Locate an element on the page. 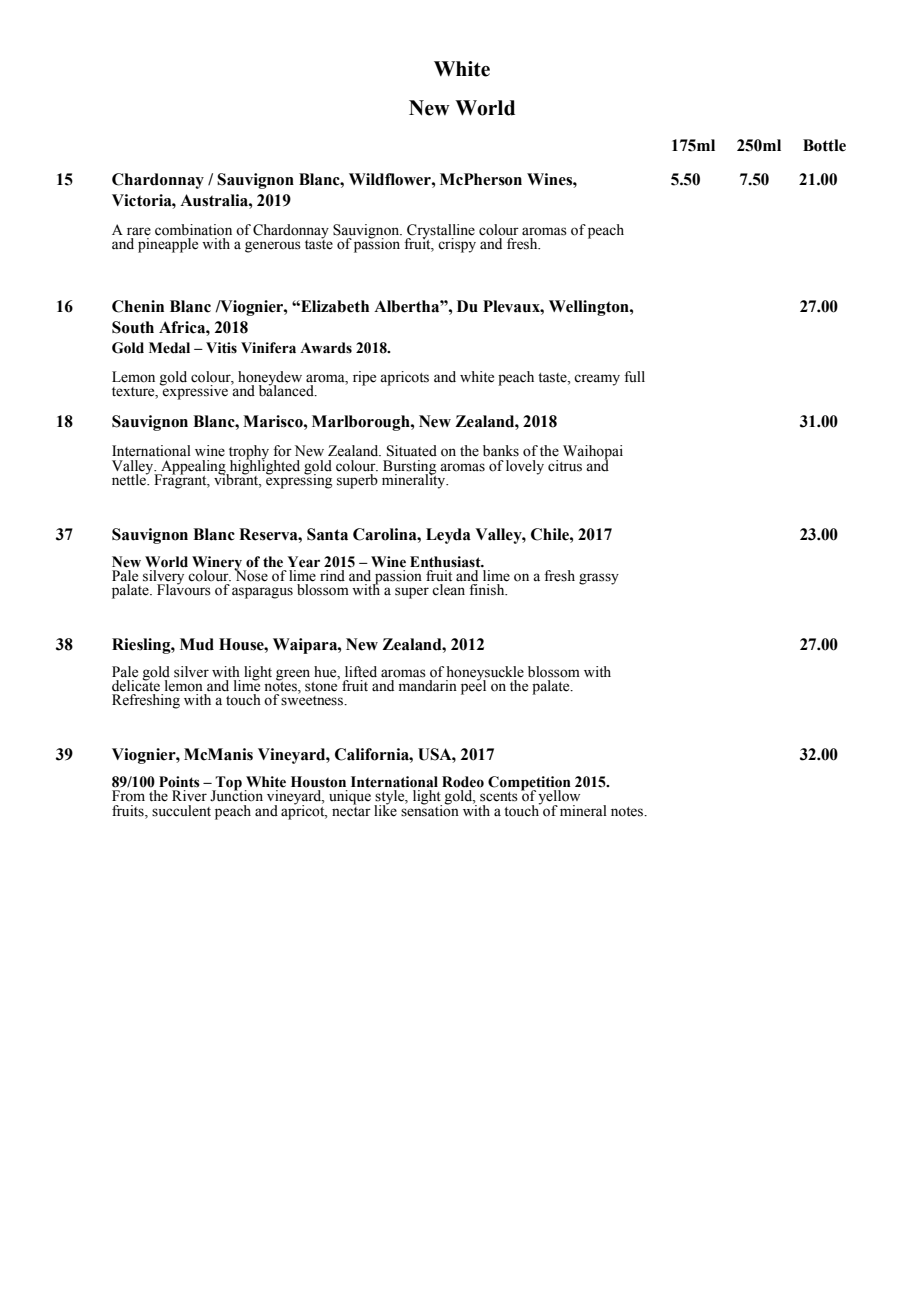  citrus is located at coordinates (565, 466).
